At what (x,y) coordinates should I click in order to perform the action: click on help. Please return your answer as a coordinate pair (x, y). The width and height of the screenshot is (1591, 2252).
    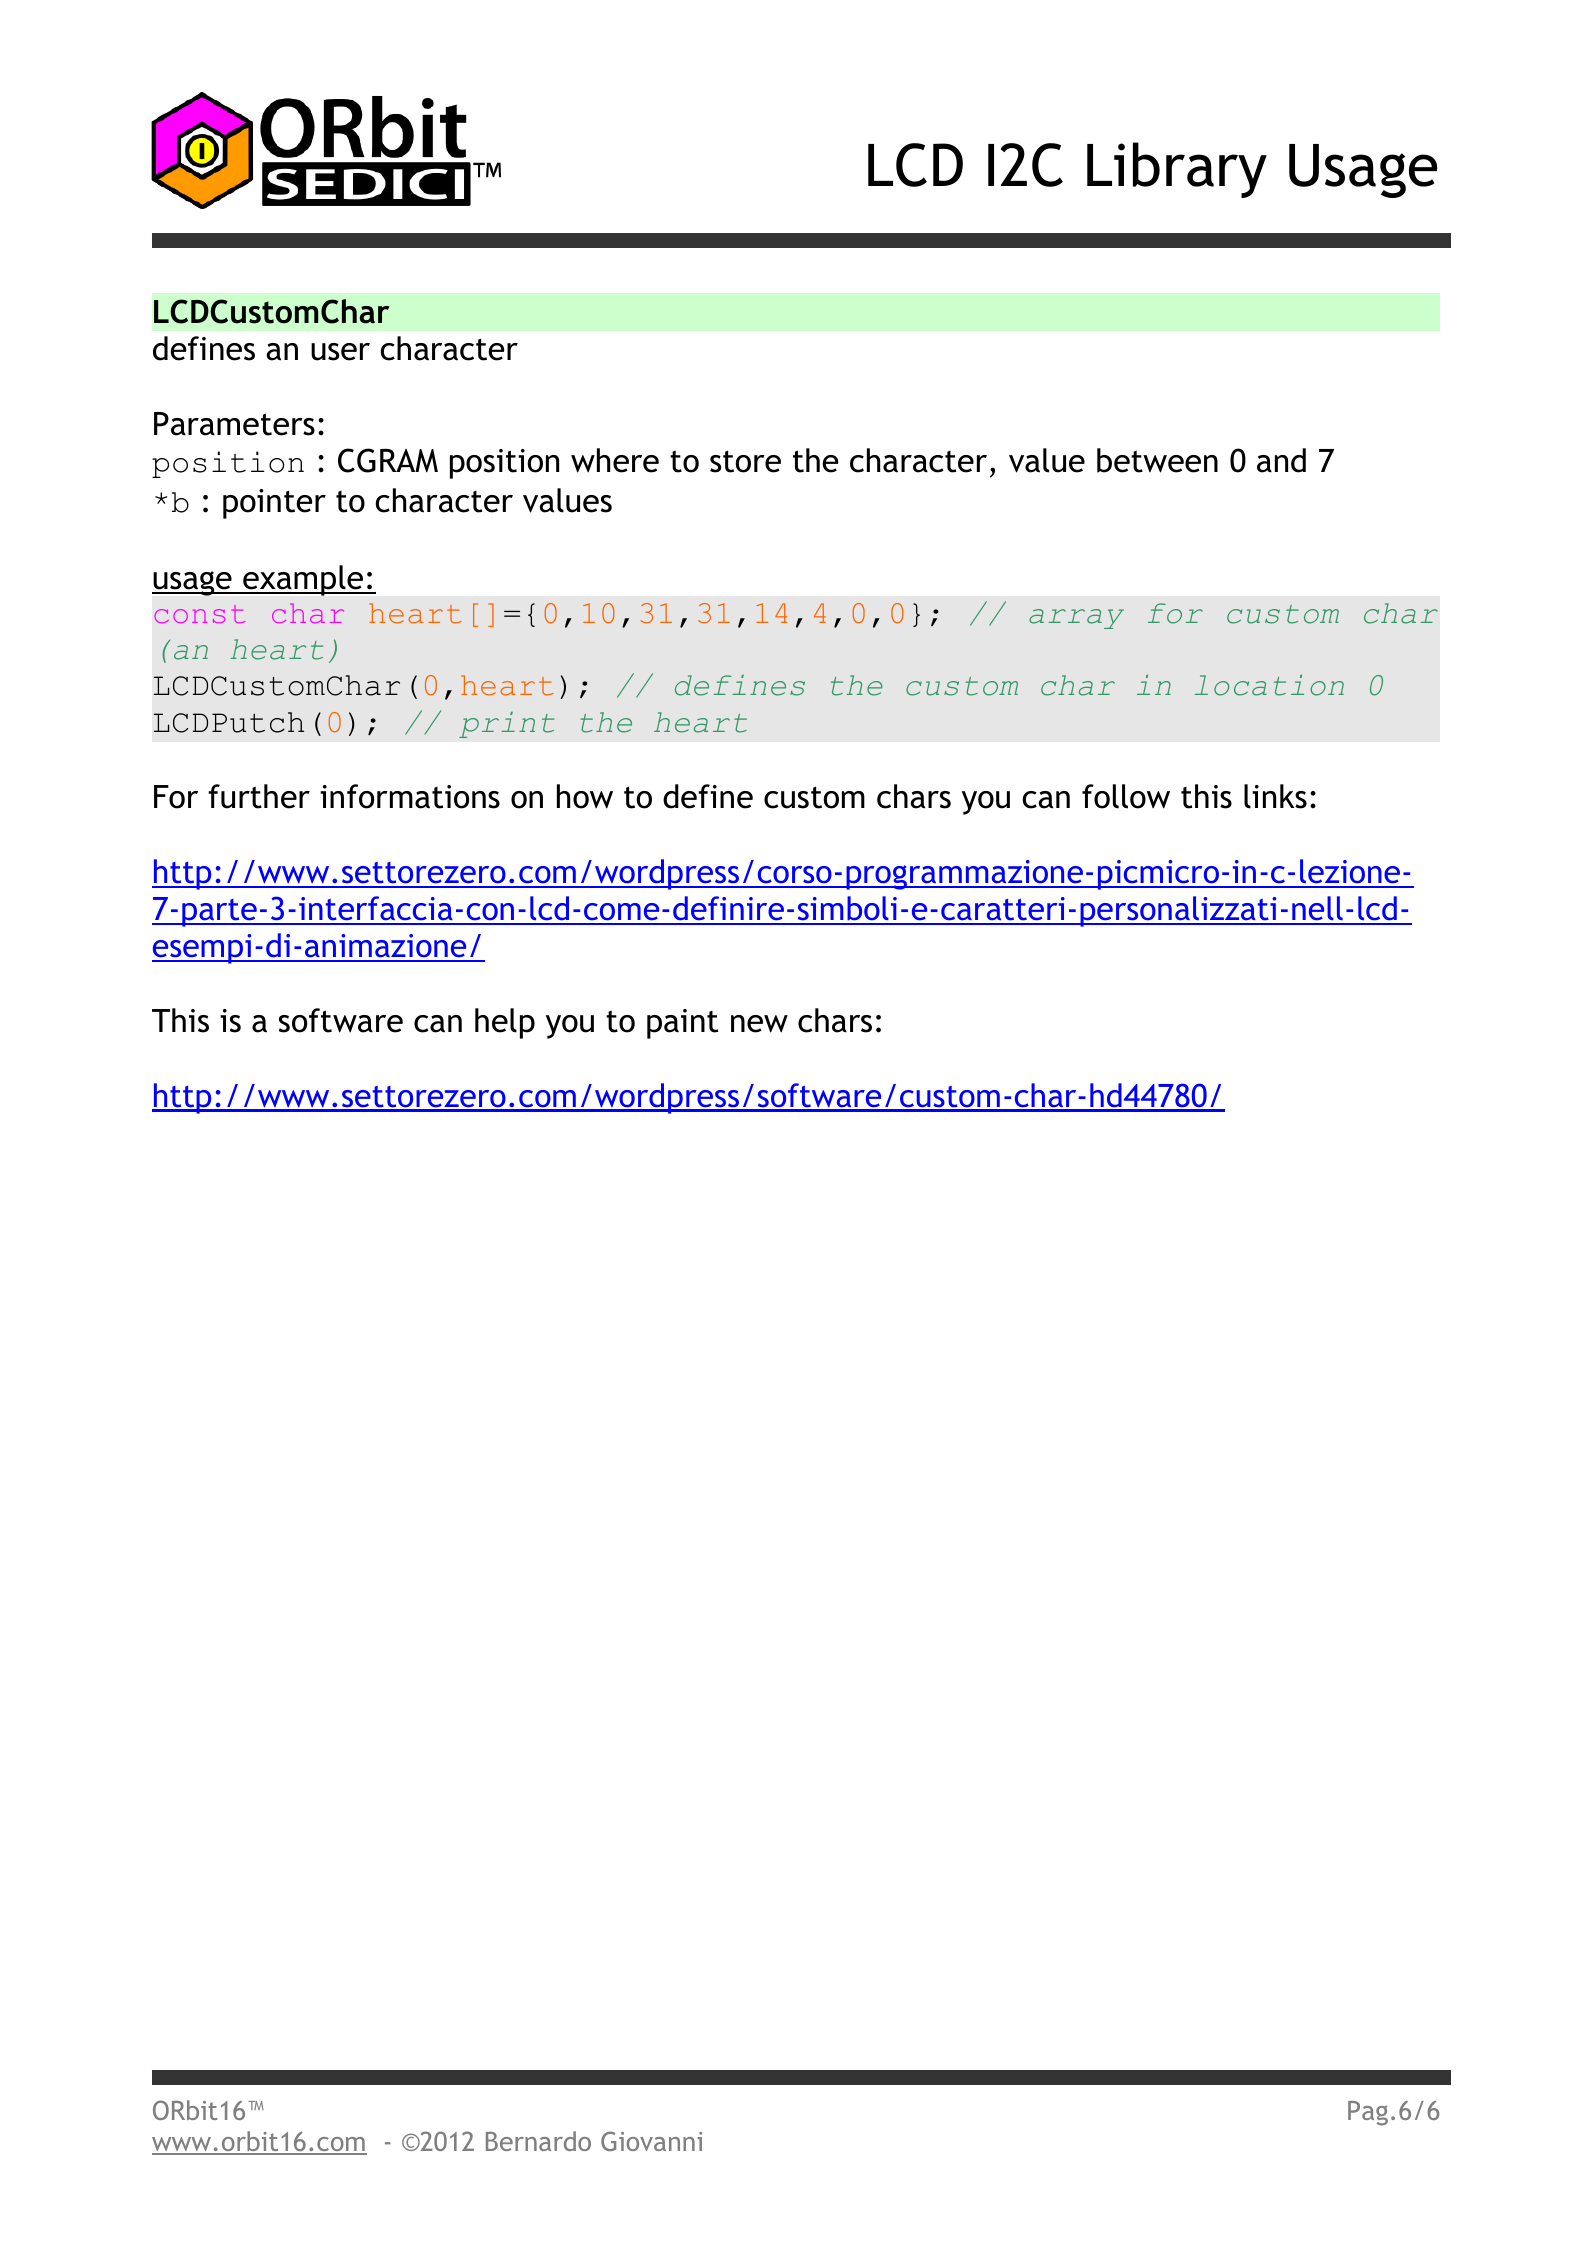
    Looking at the image, I should click on (505, 1023).
